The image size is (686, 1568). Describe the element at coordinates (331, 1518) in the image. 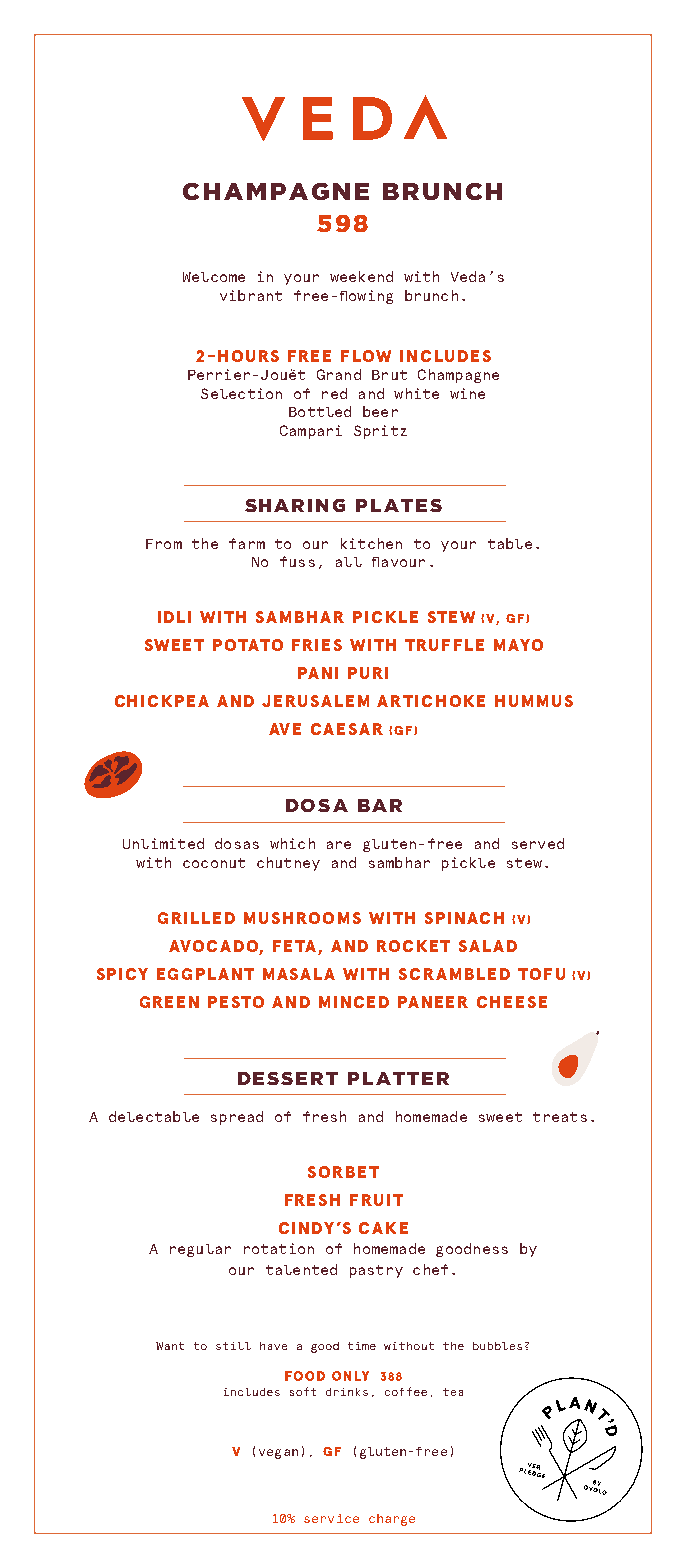

I see `service` at that location.
